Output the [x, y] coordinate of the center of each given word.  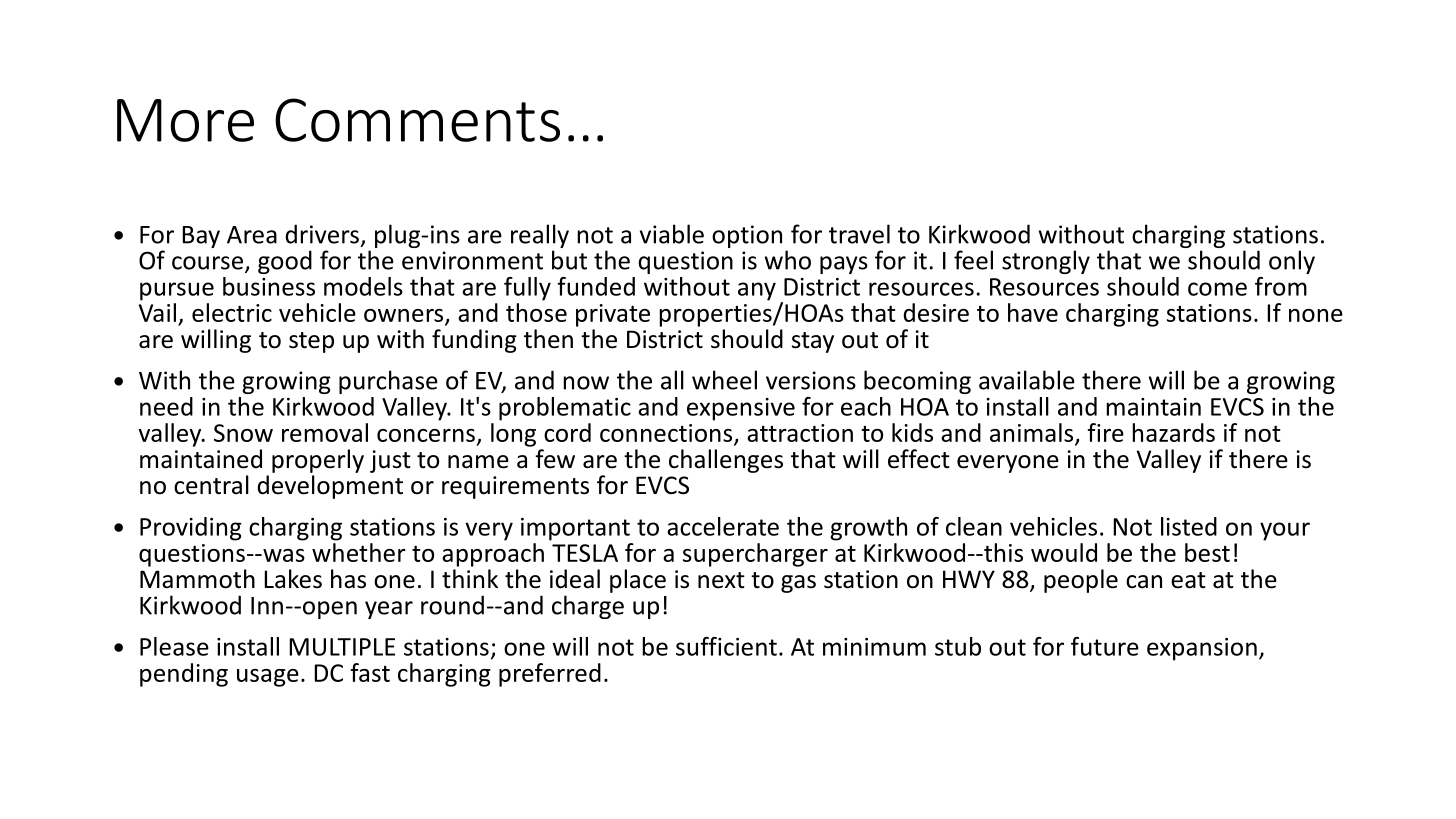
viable [672, 234]
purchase [388, 382]
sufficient [726, 646]
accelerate [723, 526]
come [1217, 289]
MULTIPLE [342, 647]
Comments [417, 120]
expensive [741, 409]
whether [359, 552]
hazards [1173, 432]
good [285, 262]
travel [859, 234]
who [788, 260]
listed [1189, 526]
